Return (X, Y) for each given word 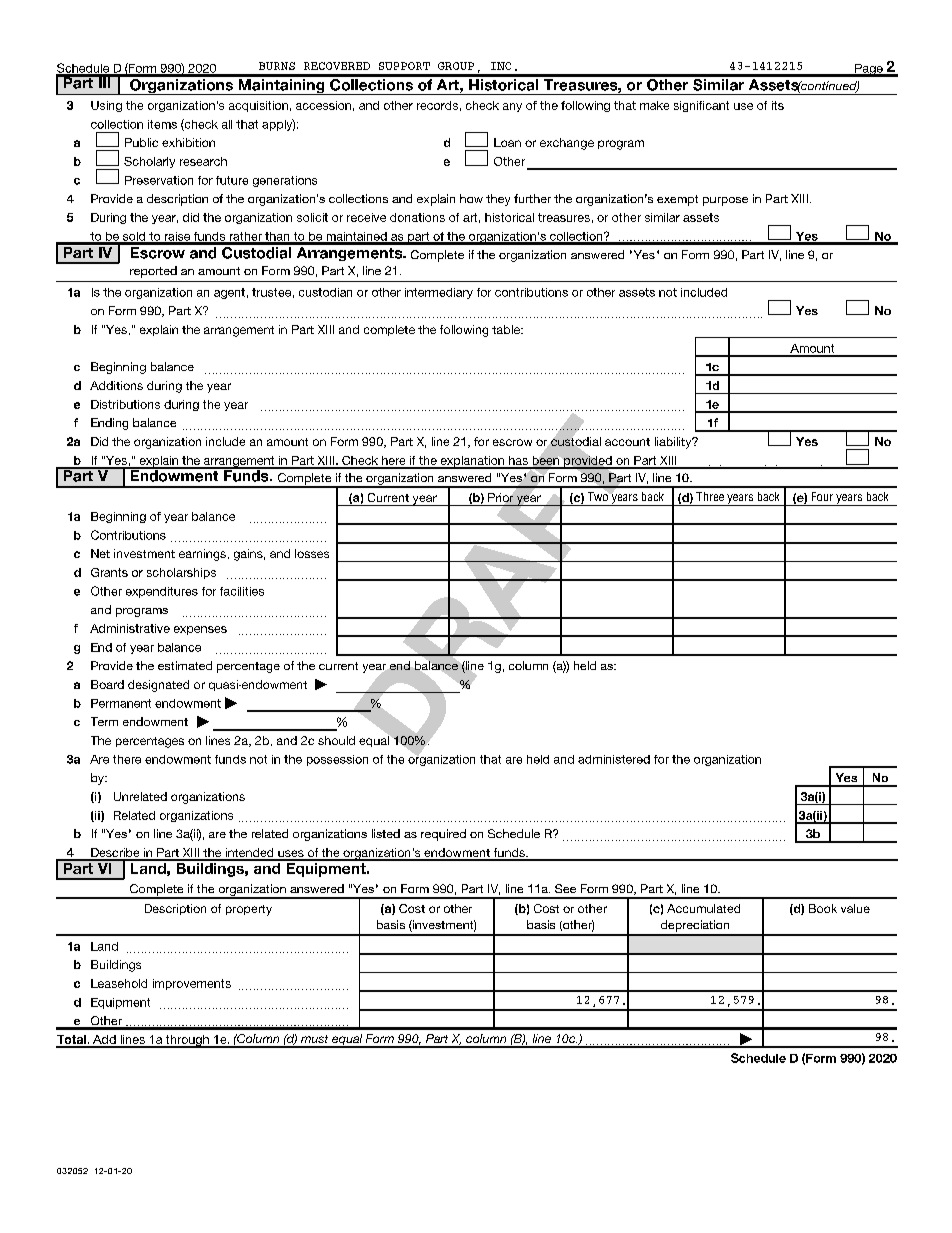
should (336, 740)
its (778, 105)
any (512, 107)
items (162, 124)
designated (158, 686)
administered (614, 759)
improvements (192, 984)
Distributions (125, 404)
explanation (472, 462)
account (627, 442)
